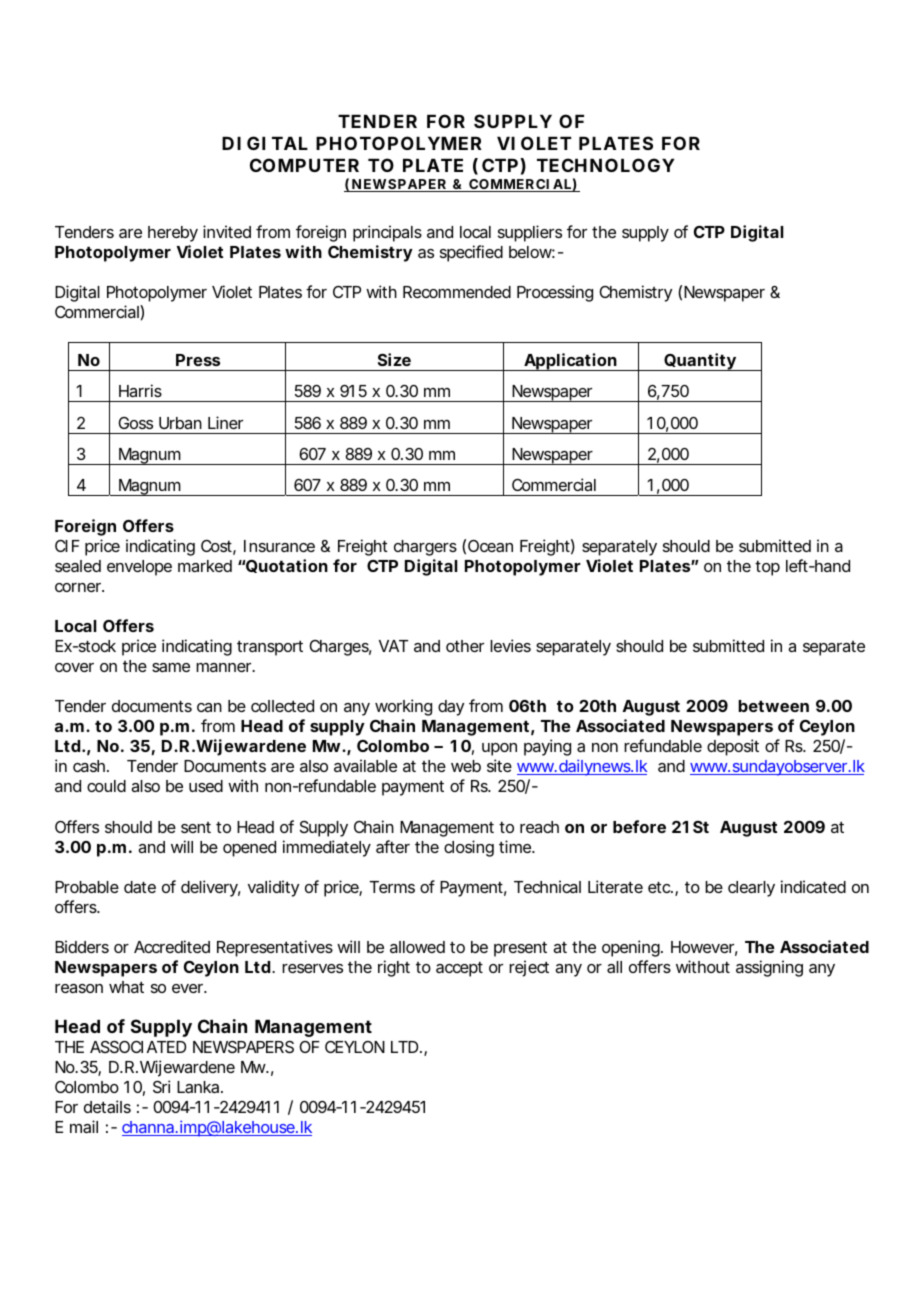  What do you see at coordinates (173, 234) in the screenshot?
I see `hereby` at bounding box center [173, 234].
